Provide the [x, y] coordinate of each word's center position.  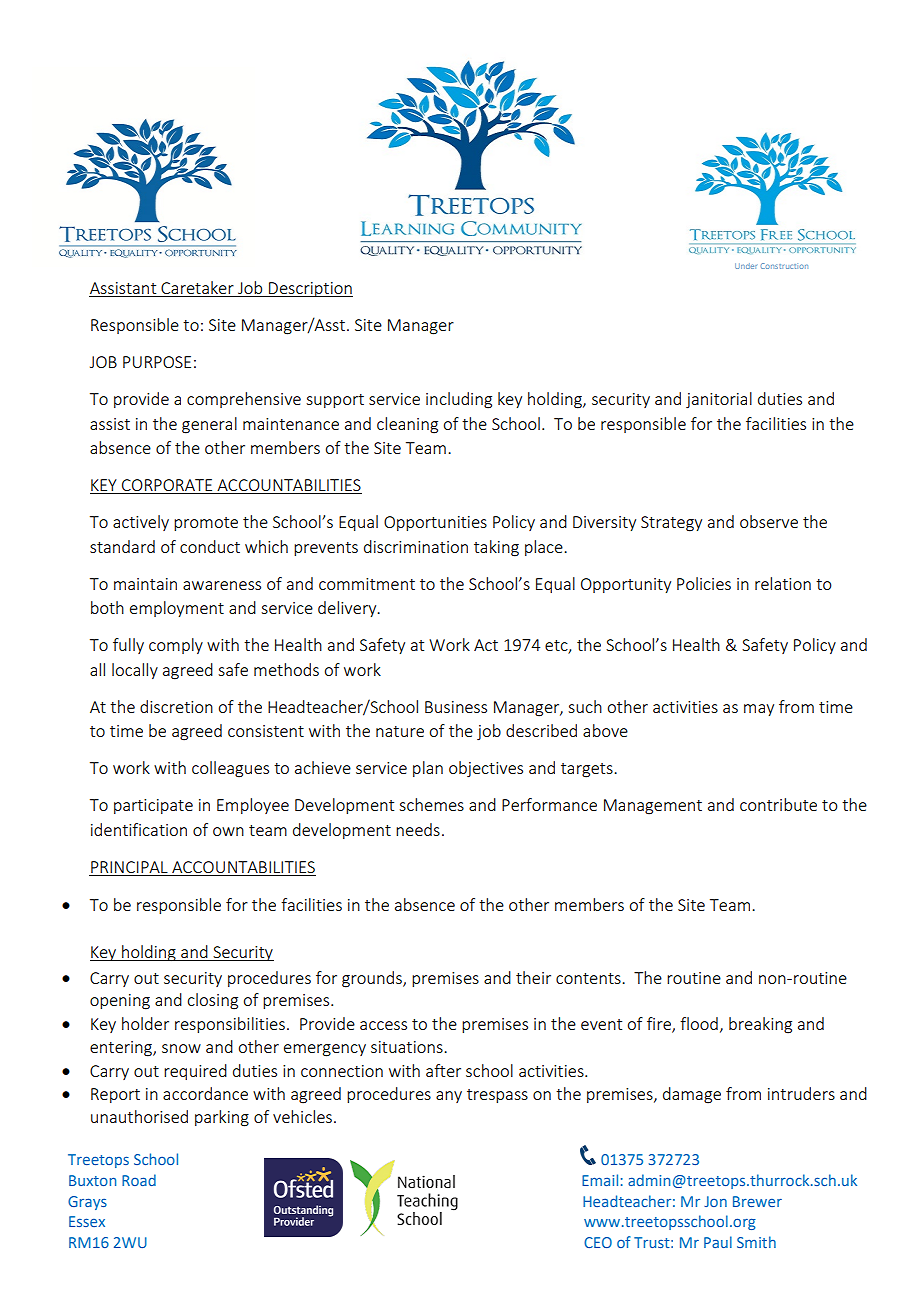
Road [139, 1180]
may [759, 710]
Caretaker [197, 289]
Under [746, 266]
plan [428, 769]
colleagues [230, 769]
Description [310, 289]
